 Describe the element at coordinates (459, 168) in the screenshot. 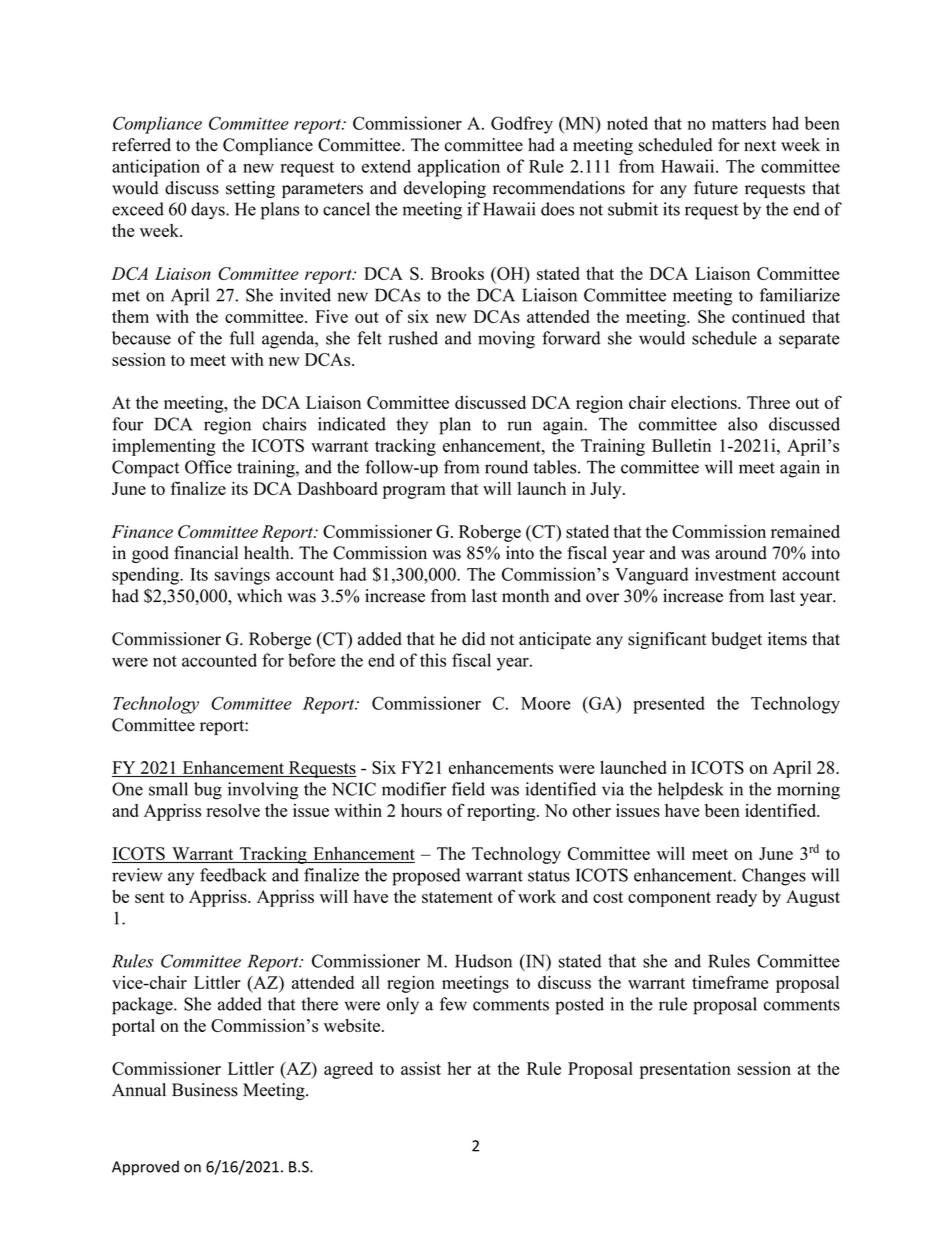

I see `application` at that location.
